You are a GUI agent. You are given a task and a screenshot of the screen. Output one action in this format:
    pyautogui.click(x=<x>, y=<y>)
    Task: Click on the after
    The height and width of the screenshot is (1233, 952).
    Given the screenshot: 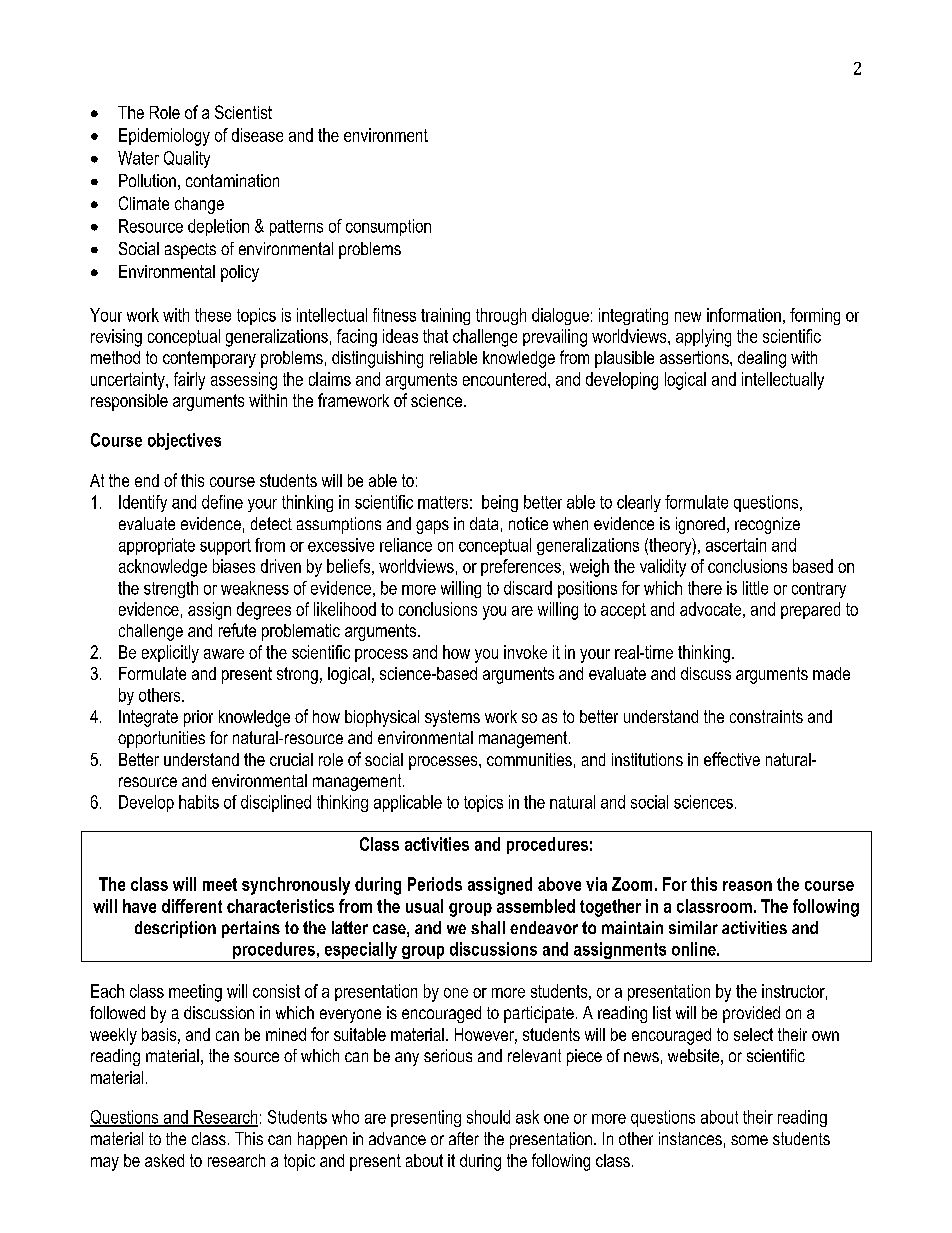 What is the action you would take?
    pyautogui.click(x=464, y=1138)
